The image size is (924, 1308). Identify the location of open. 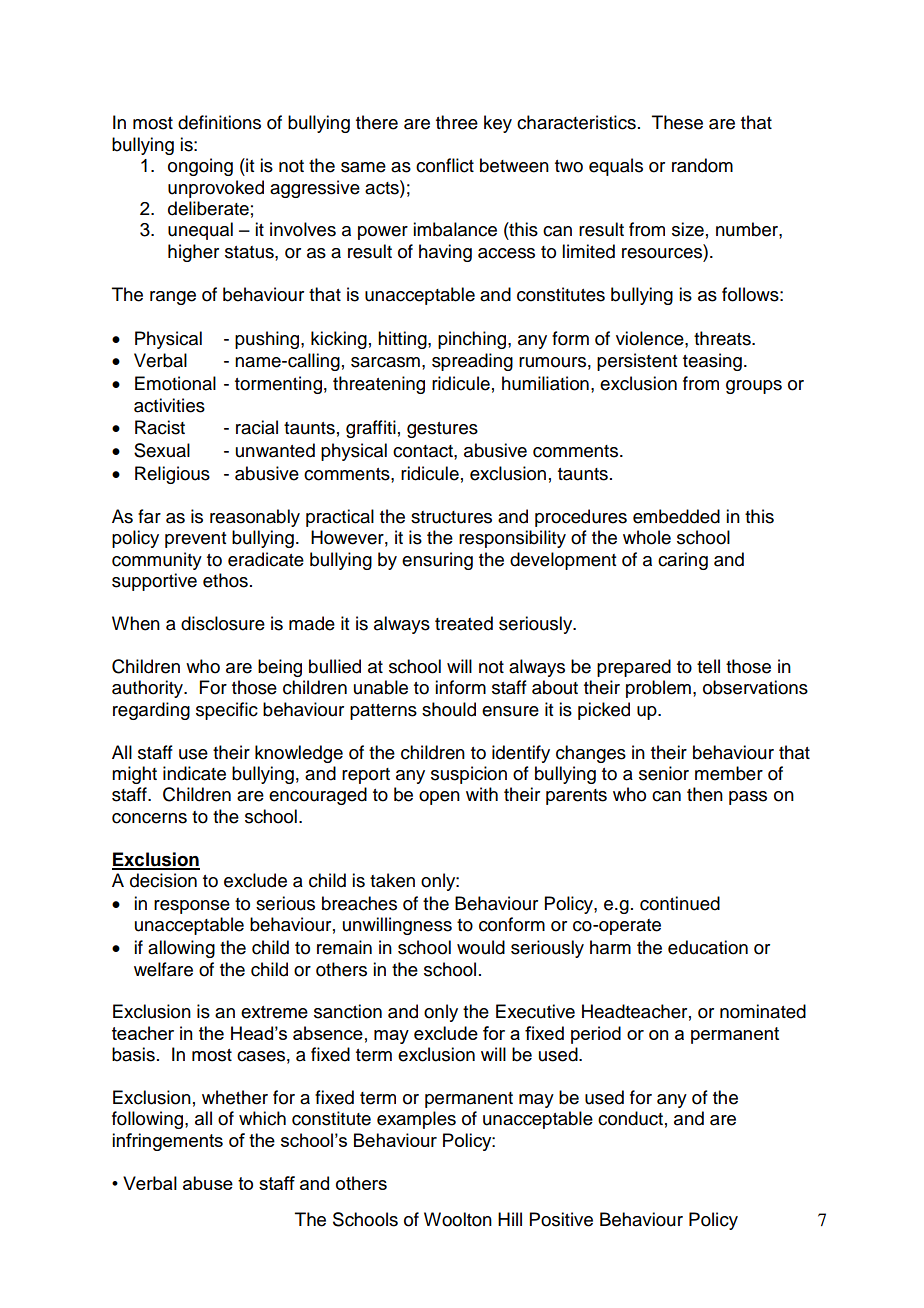
(439, 798).
